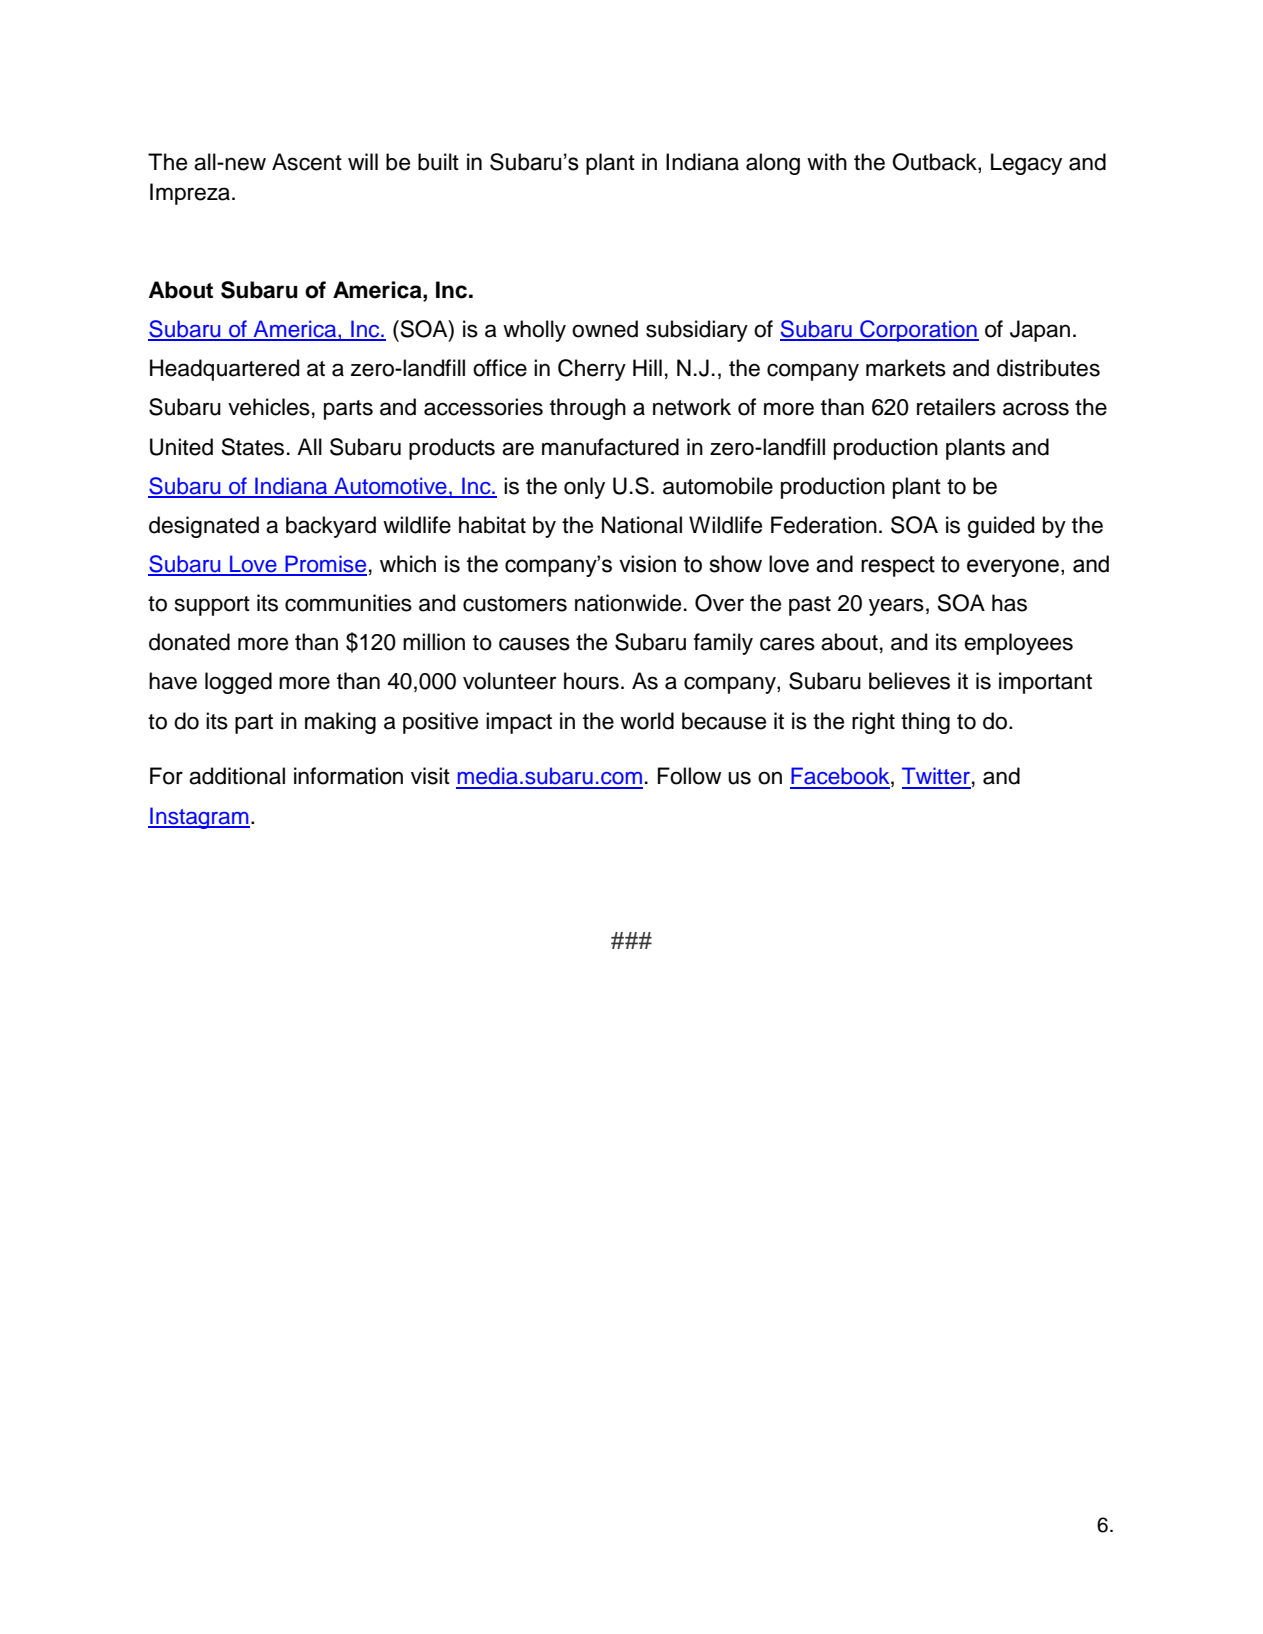  Describe the element at coordinates (773, 164) in the image. I see `along` at that location.
